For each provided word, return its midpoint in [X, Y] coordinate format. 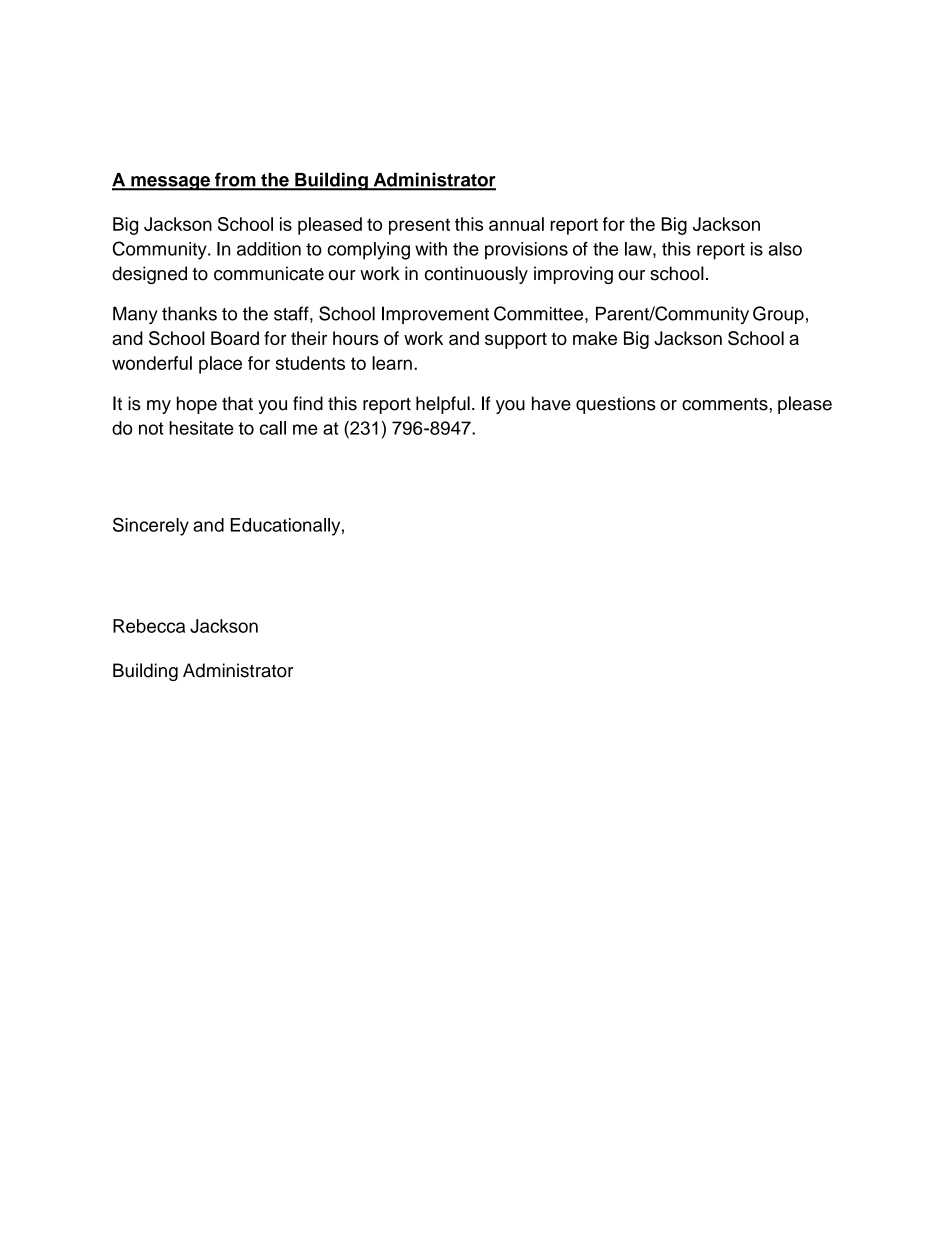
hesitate [201, 428]
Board [235, 338]
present [419, 226]
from [235, 181]
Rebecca [149, 626]
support [516, 340]
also [785, 249]
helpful [443, 405]
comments [726, 404]
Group [778, 315]
